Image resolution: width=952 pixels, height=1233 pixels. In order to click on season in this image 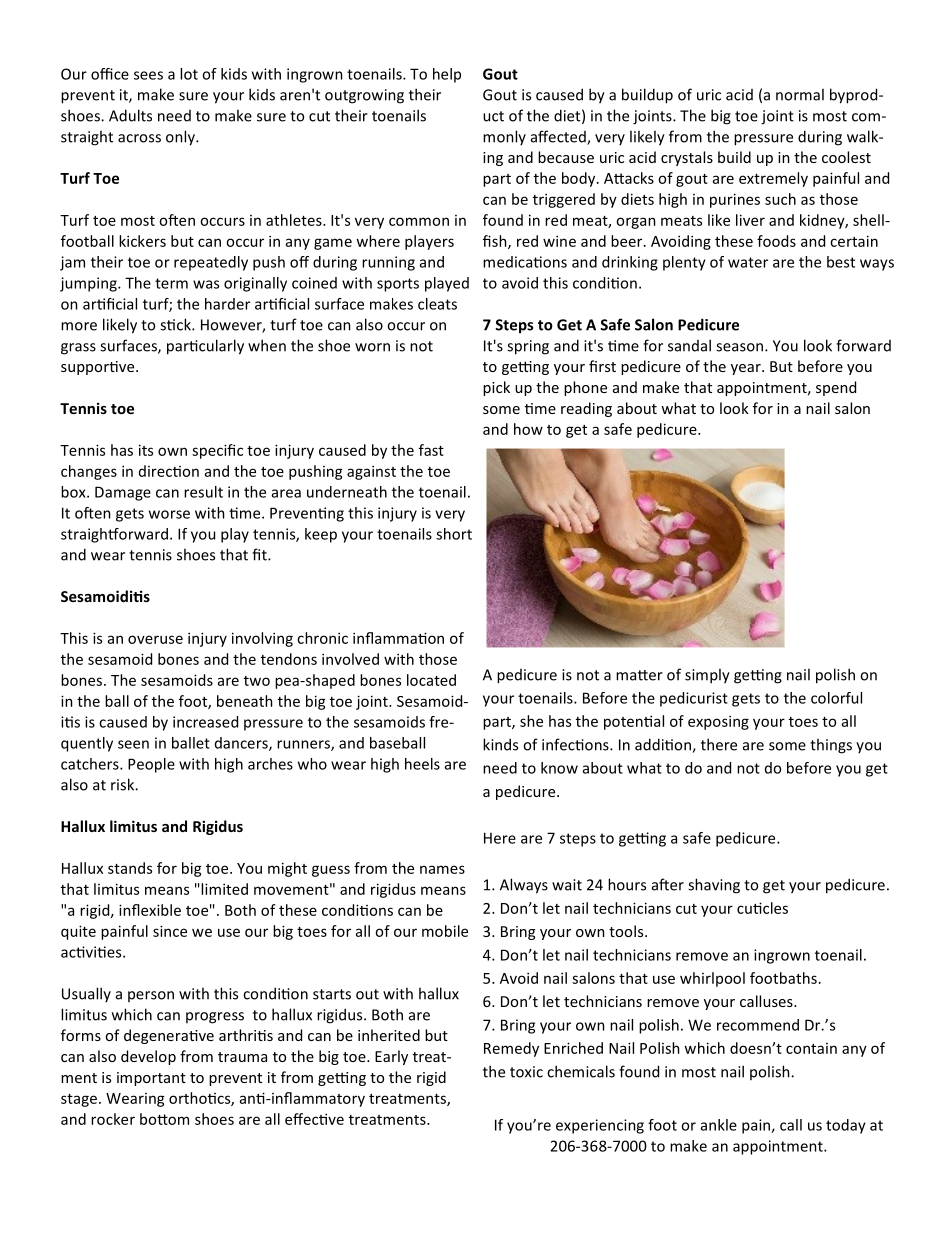, I will do `click(741, 347)`.
